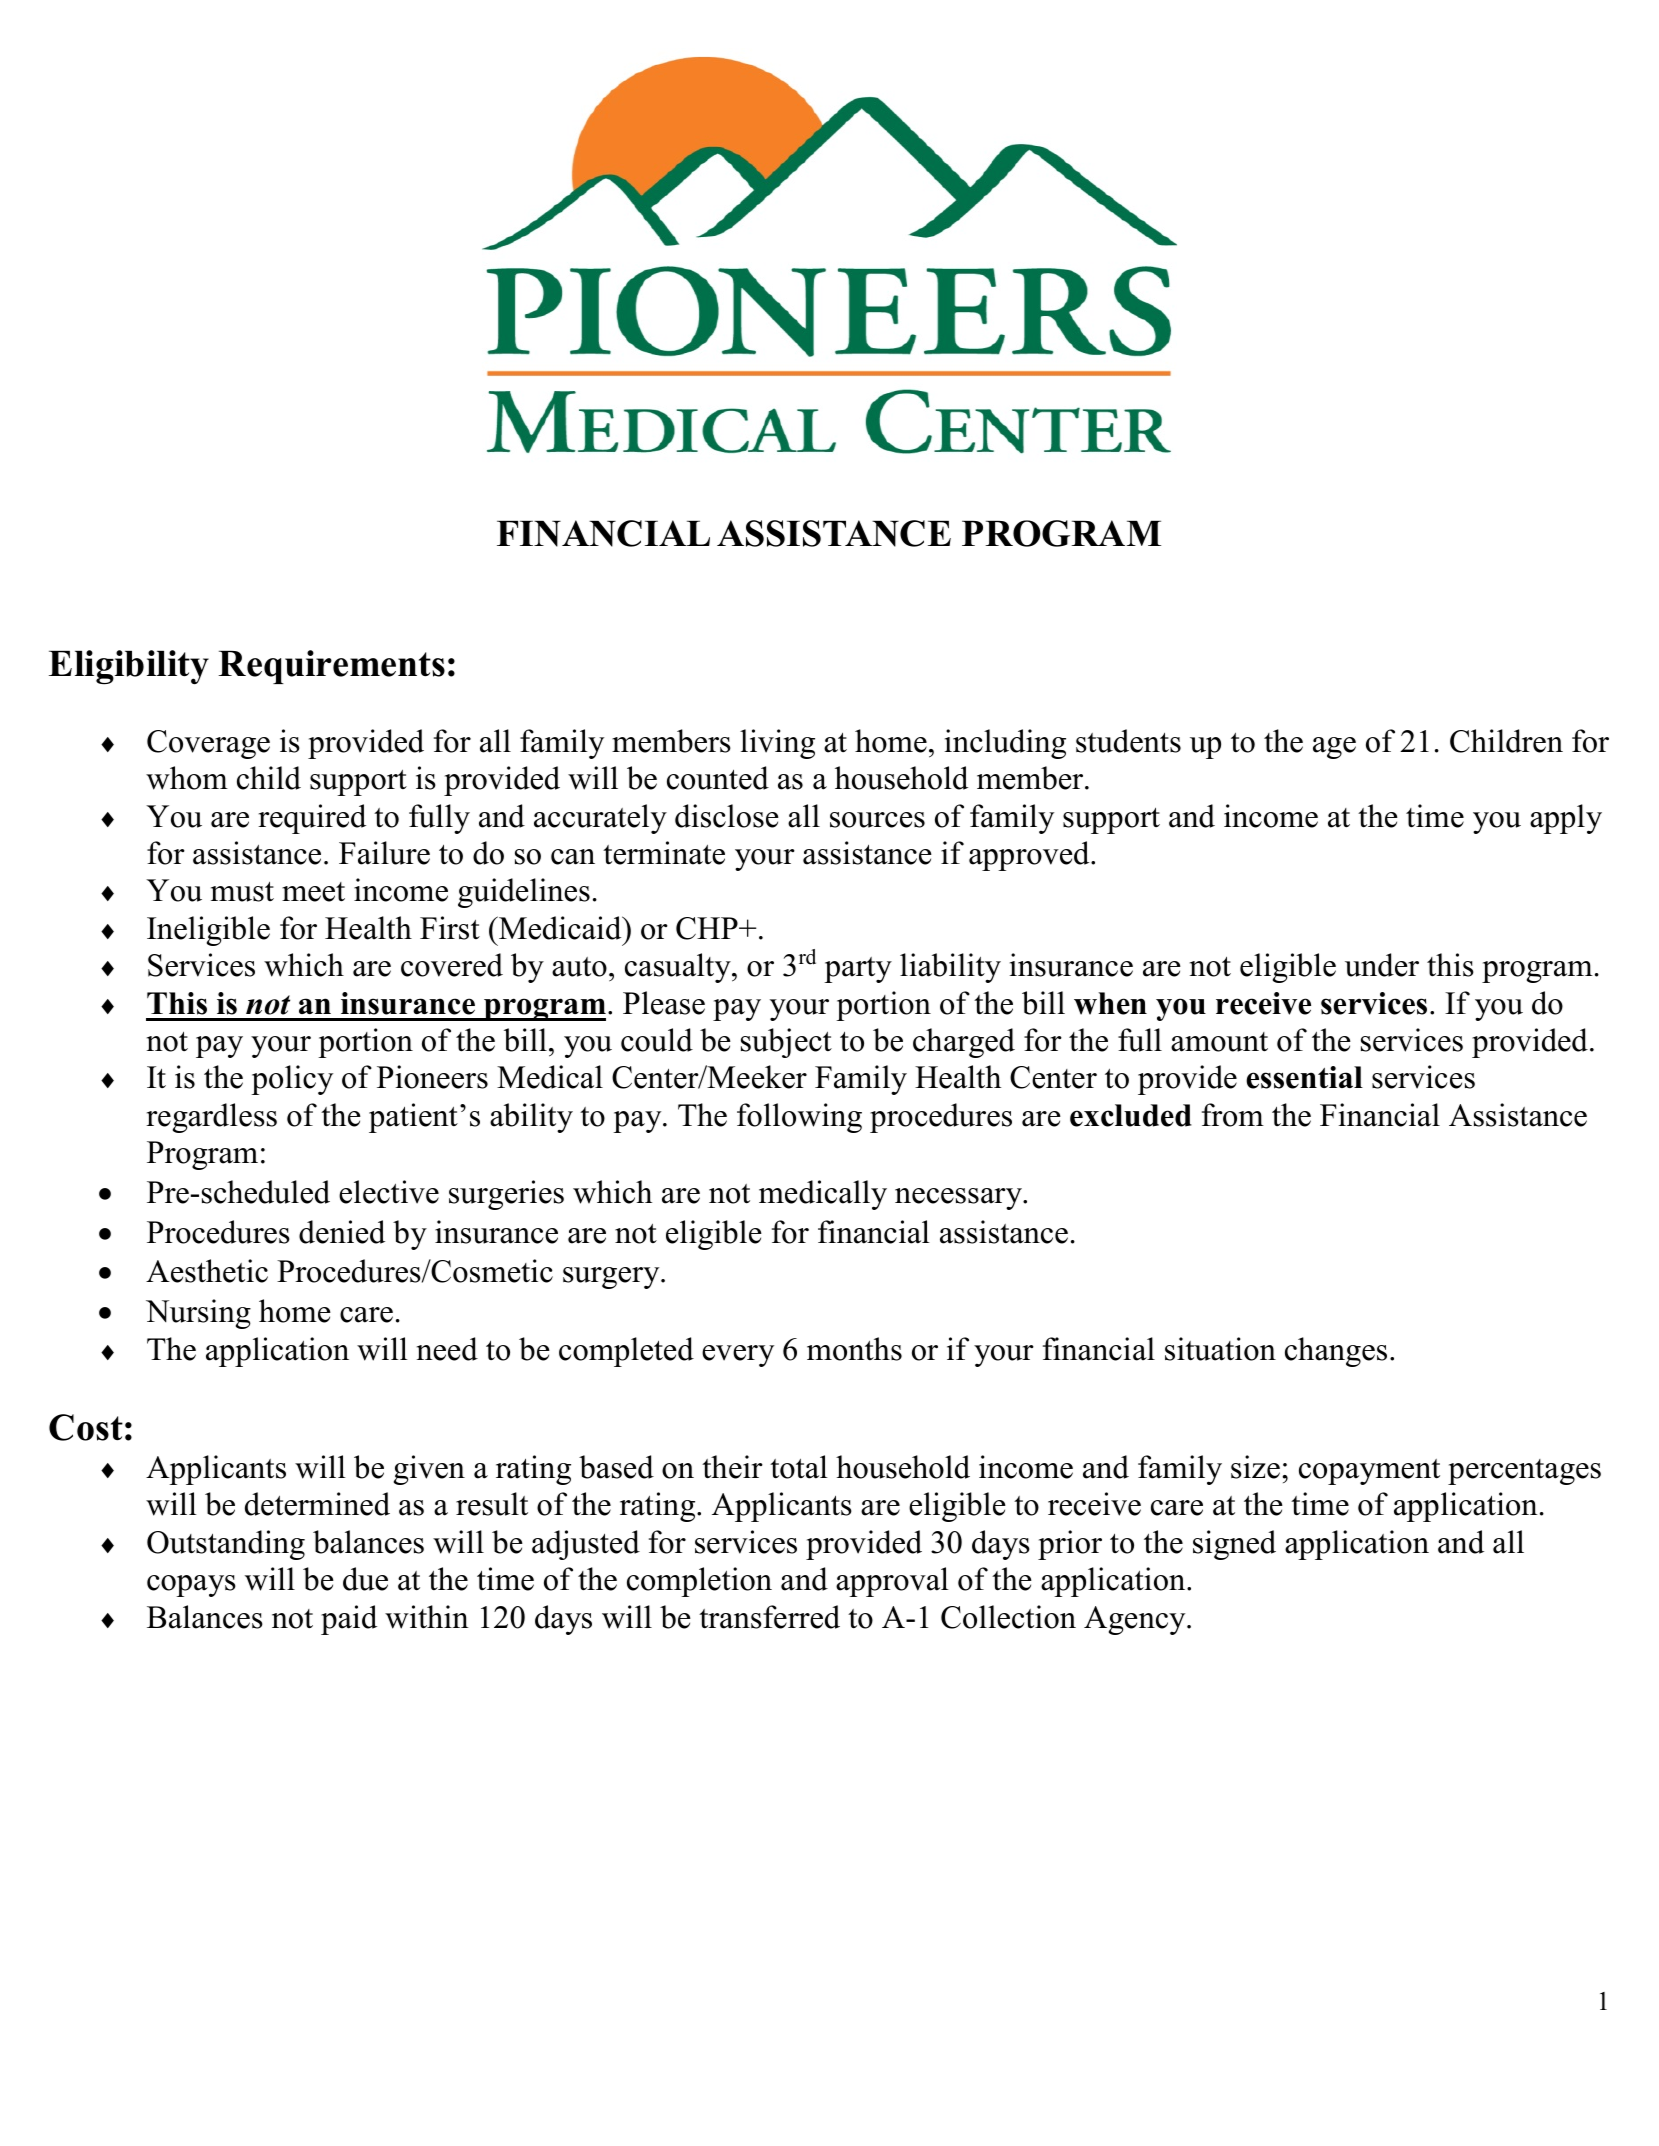 The height and width of the document is (2146, 1659). I want to click on regardless, so click(211, 1118).
